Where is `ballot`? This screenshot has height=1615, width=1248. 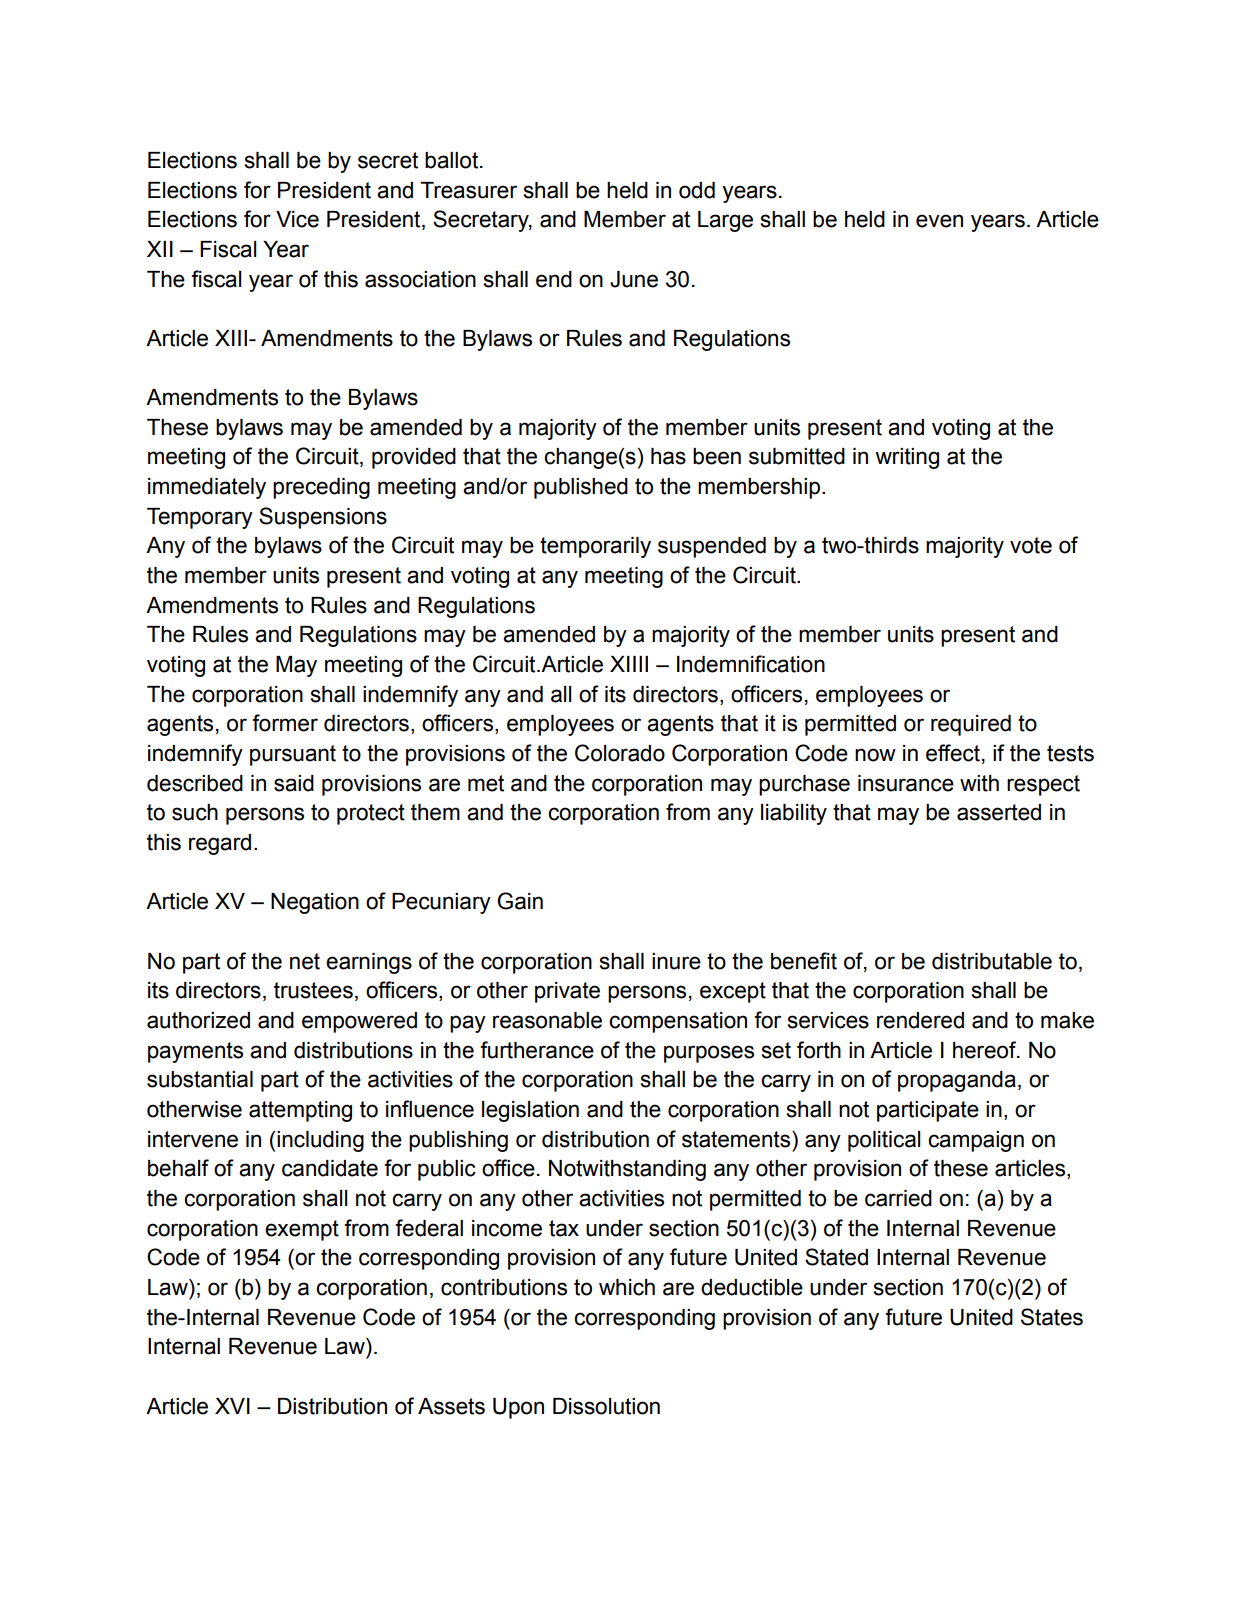
ballot is located at coordinates (453, 160).
